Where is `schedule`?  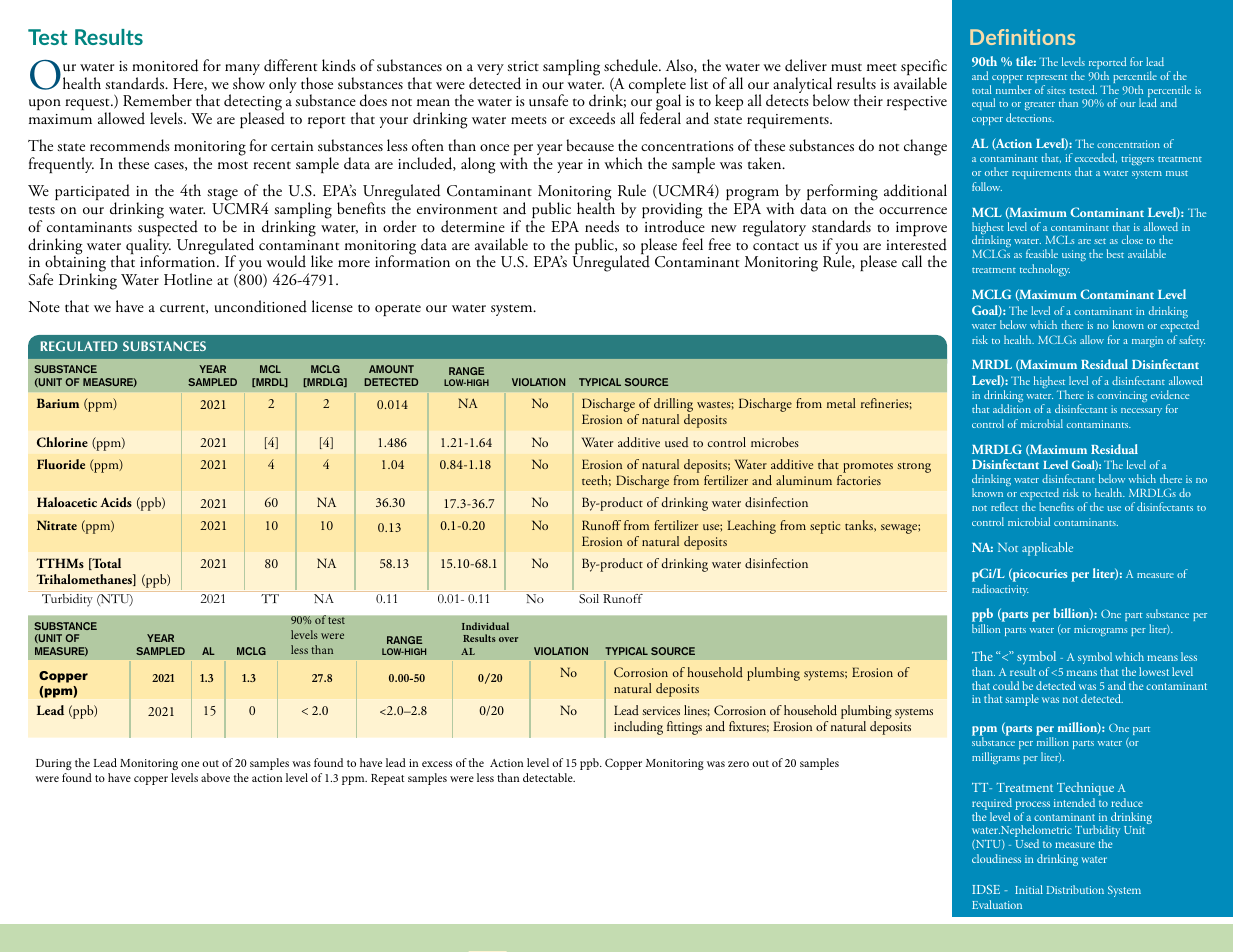
schedule is located at coordinates (632, 65).
